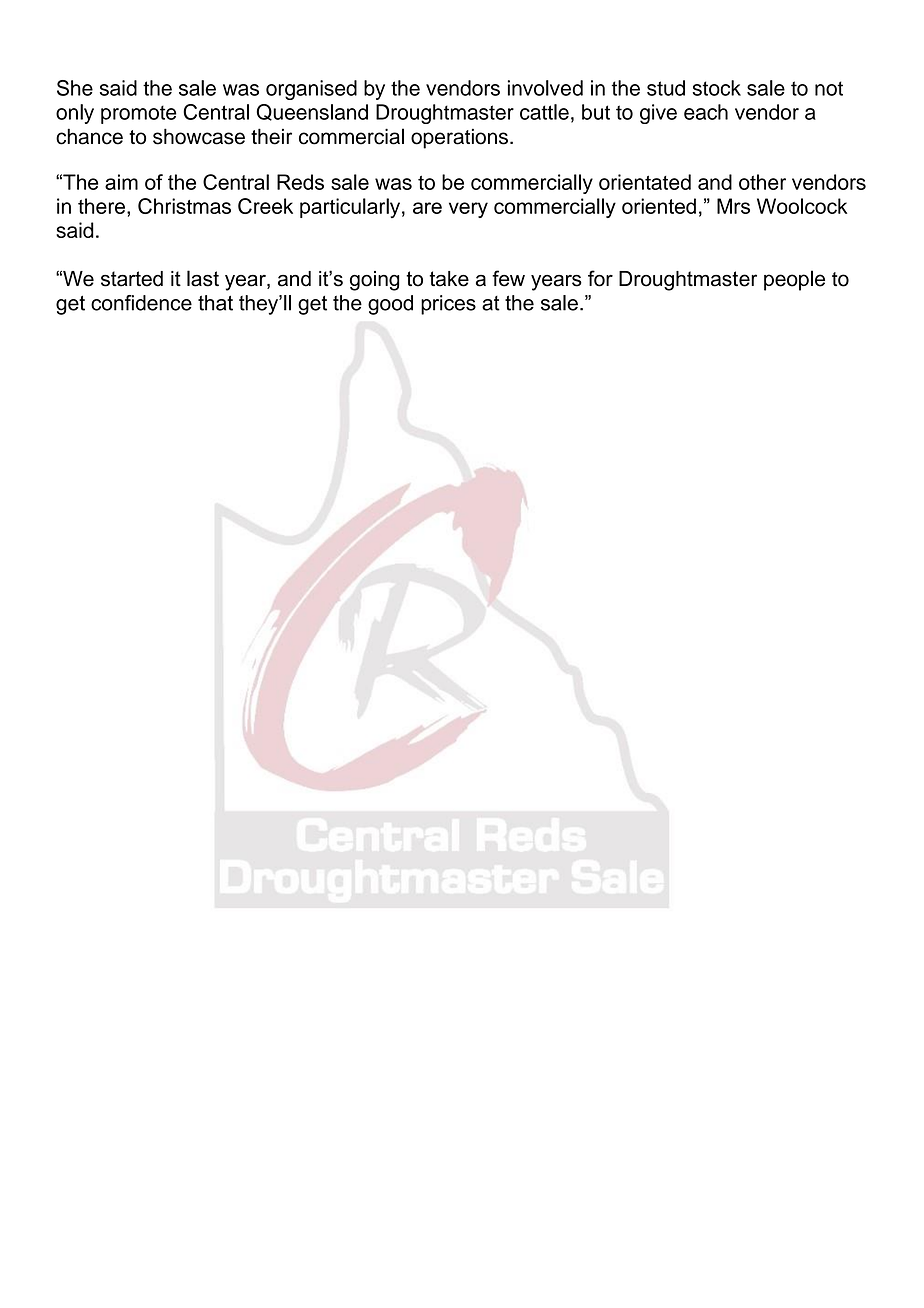  Describe the element at coordinates (75, 88) in the screenshot. I see `She` at that location.
